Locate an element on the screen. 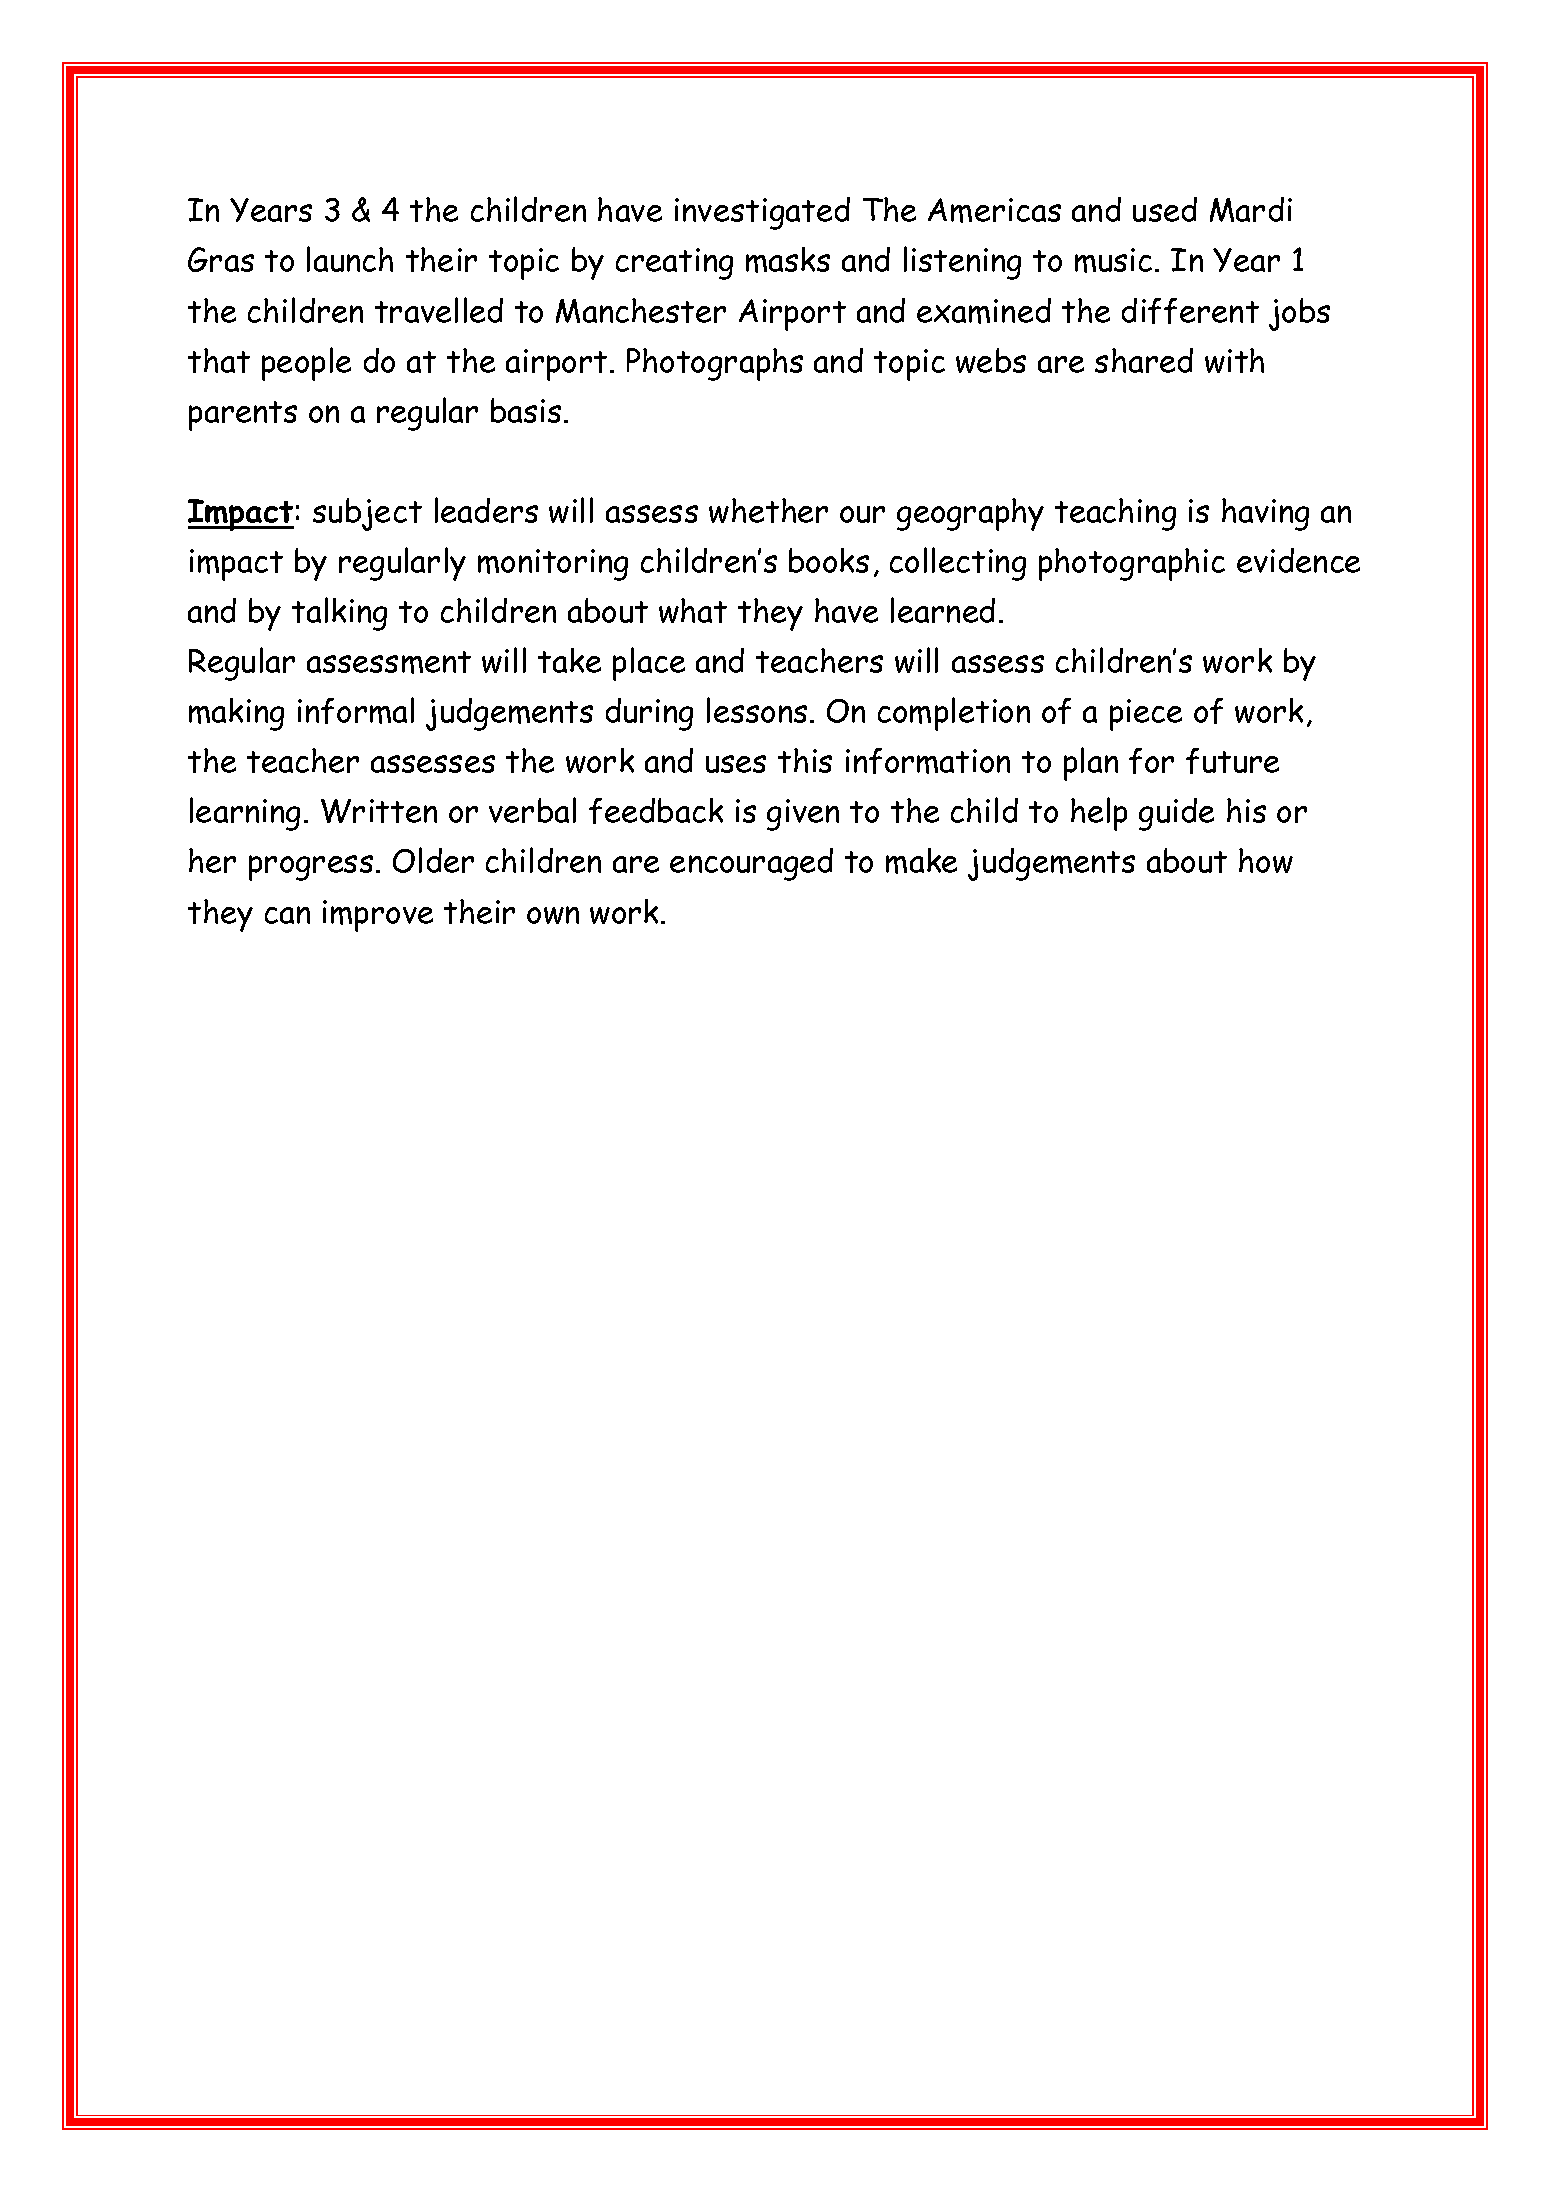 The image size is (1550, 2192). subject is located at coordinates (367, 514).
